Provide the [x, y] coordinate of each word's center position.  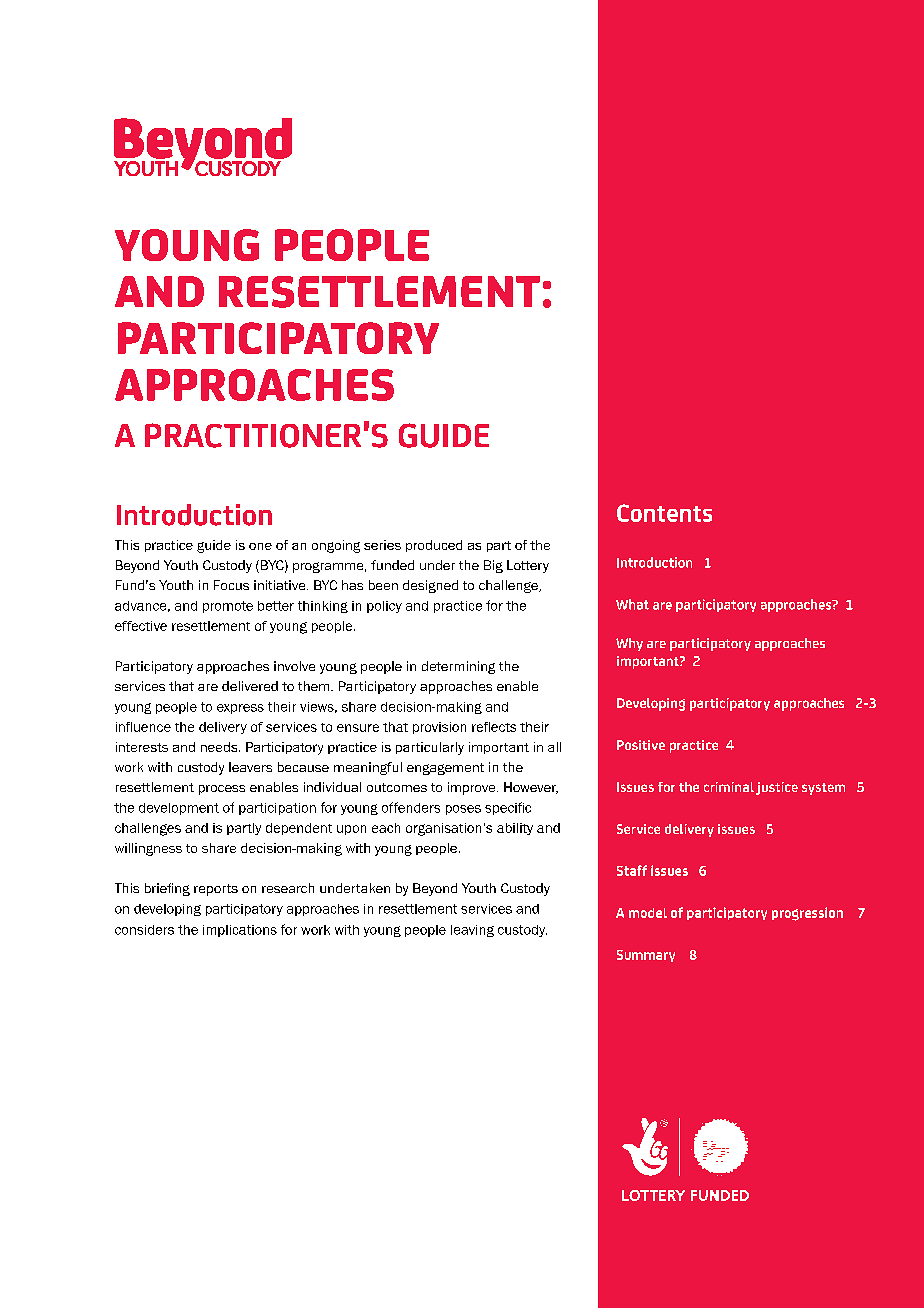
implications [240, 931]
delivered [250, 686]
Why [629, 644]
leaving [472, 931]
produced [434, 546]
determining [458, 667]
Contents [664, 513]
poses [463, 810]
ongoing [336, 546]
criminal [729, 787]
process [222, 790]
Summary [646, 956]
